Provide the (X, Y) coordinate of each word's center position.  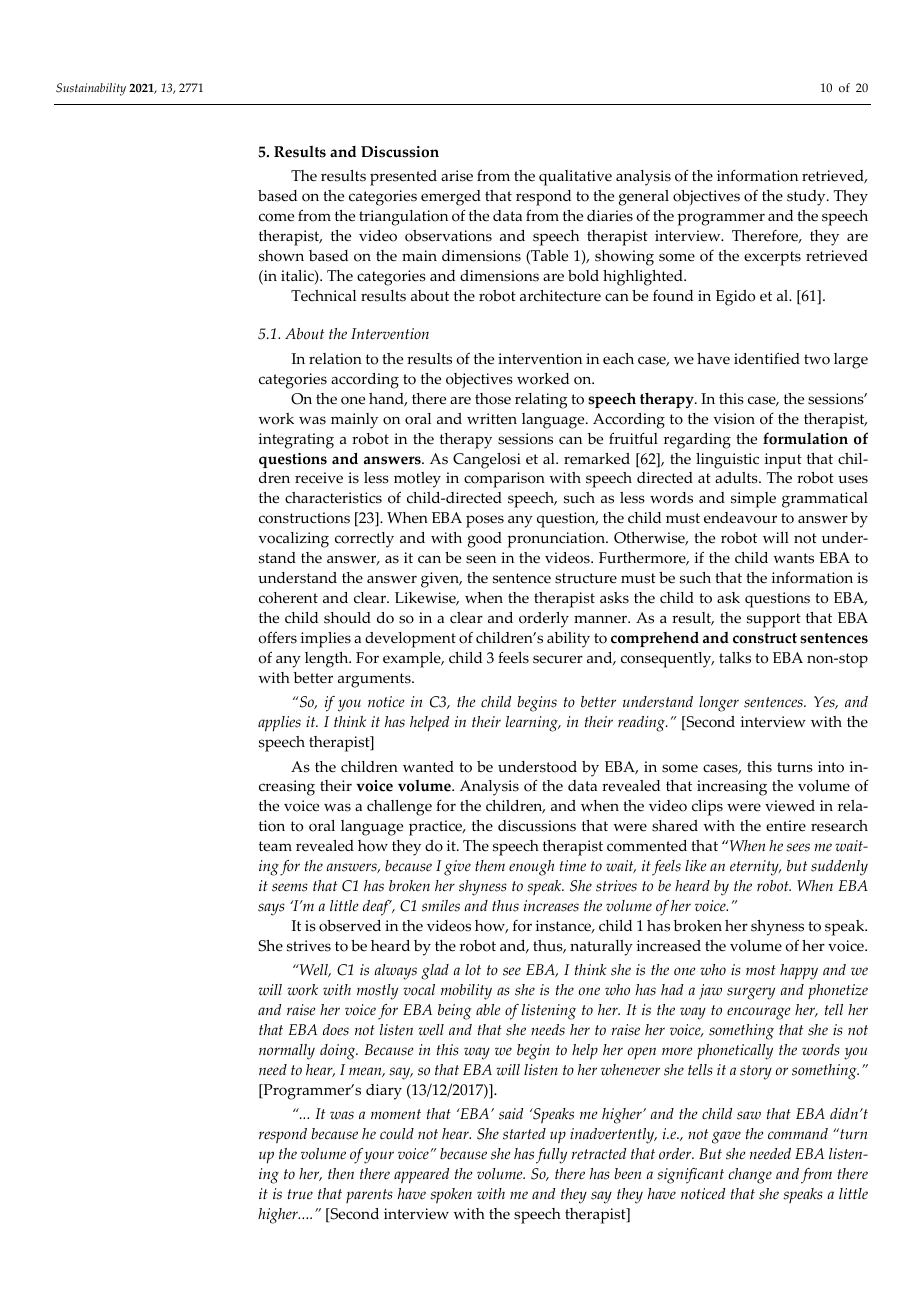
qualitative (575, 178)
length (328, 660)
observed (350, 926)
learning (533, 724)
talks (735, 658)
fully (551, 1156)
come (276, 217)
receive (319, 478)
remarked (597, 459)
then (341, 1174)
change (750, 1176)
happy (799, 972)
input (783, 461)
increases (551, 906)
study (807, 198)
